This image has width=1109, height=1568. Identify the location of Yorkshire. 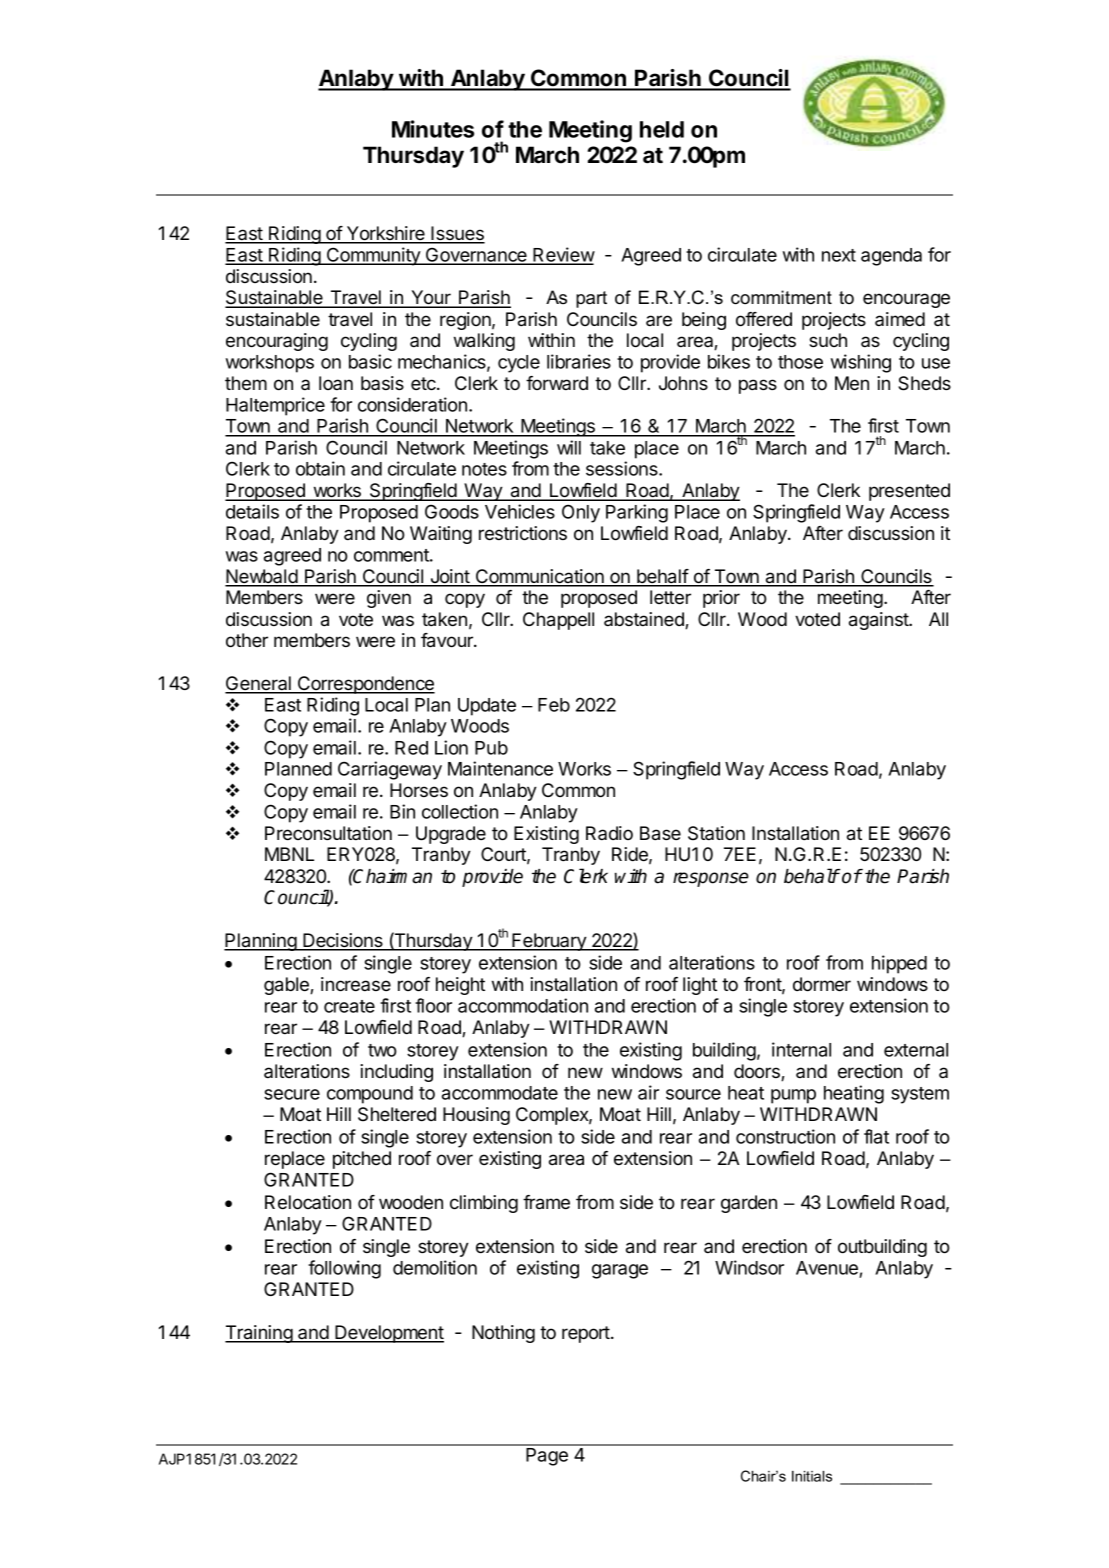
(386, 234).
